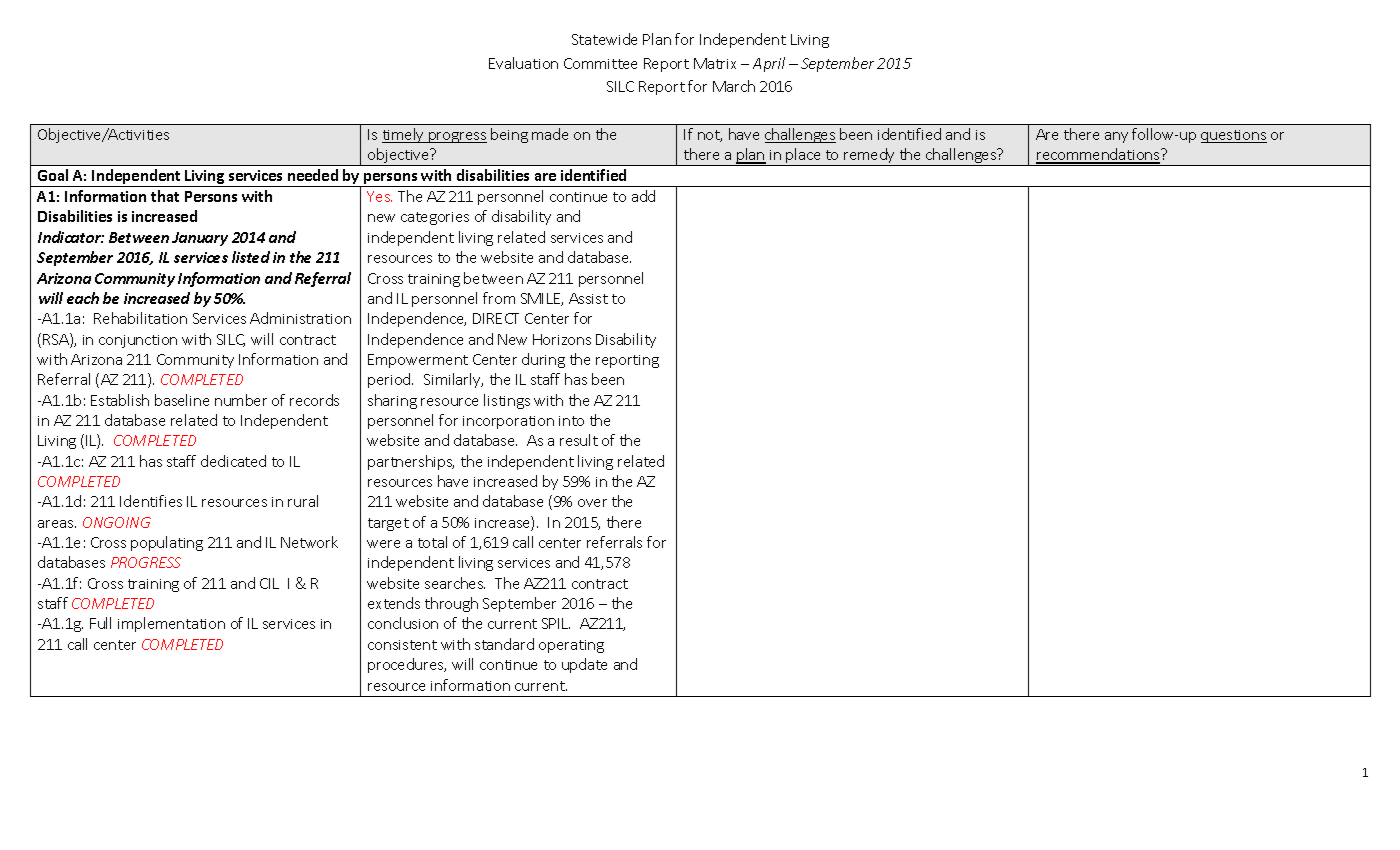 This document has height=850, width=1400. I want to click on implementation, so click(171, 624).
